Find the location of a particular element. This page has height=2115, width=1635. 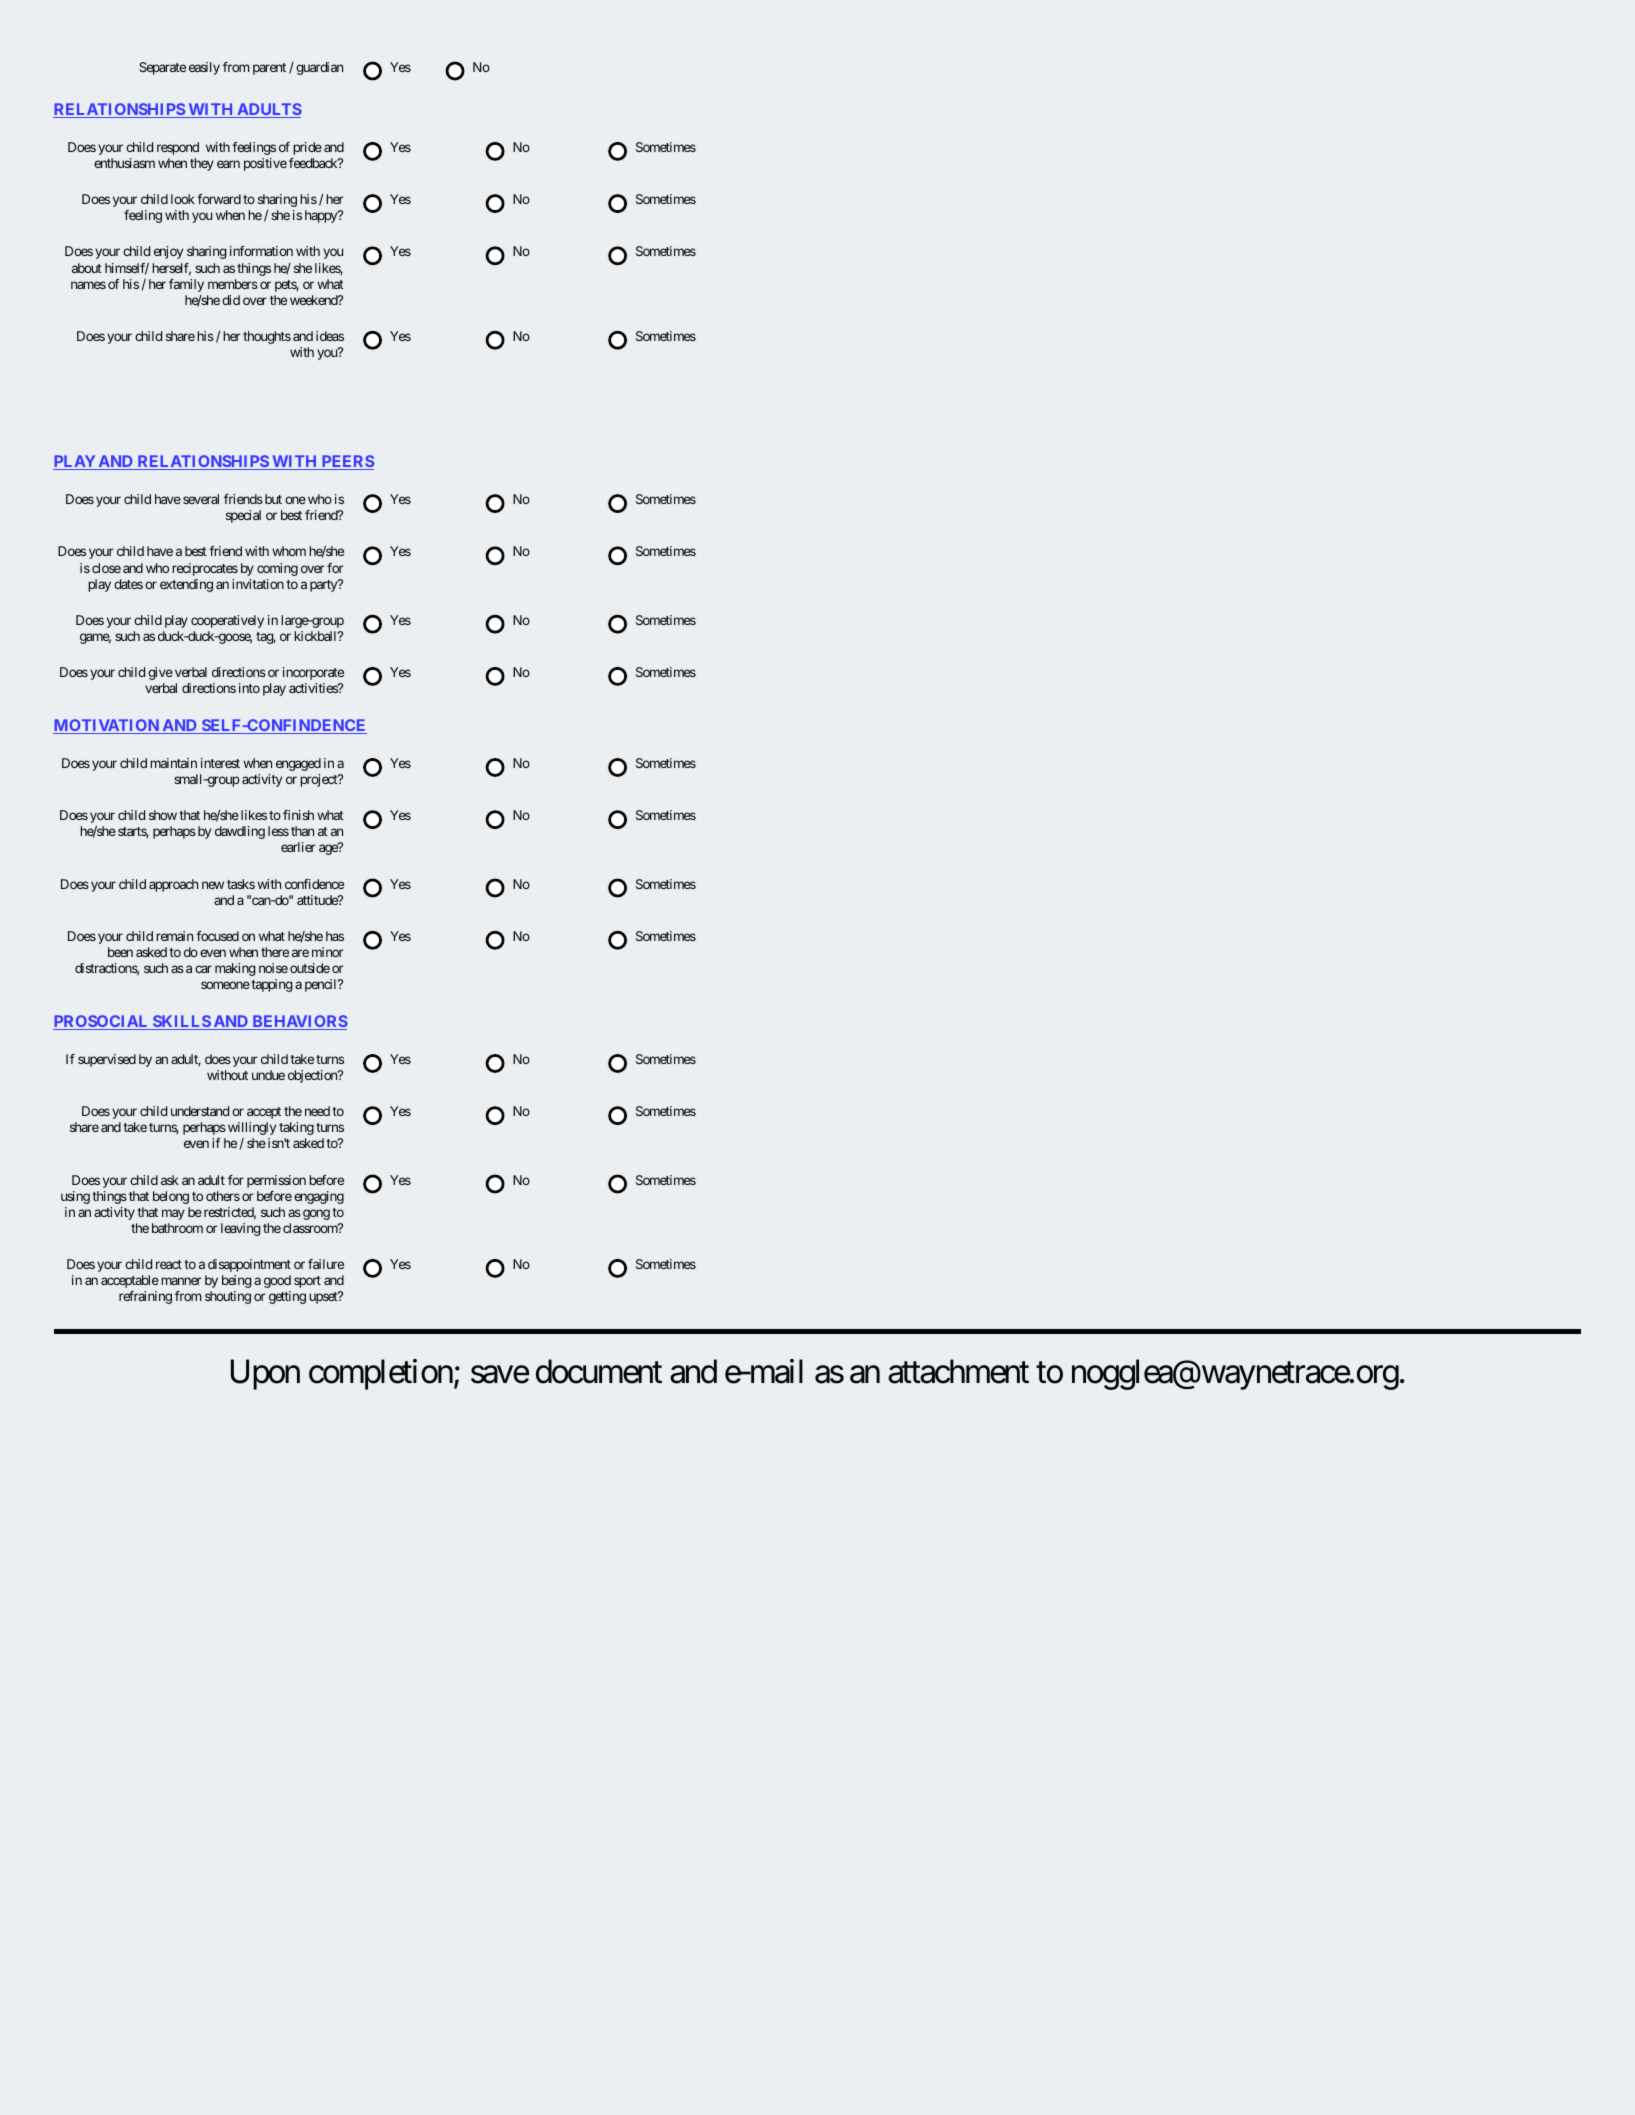

PEERS is located at coordinates (346, 462).
